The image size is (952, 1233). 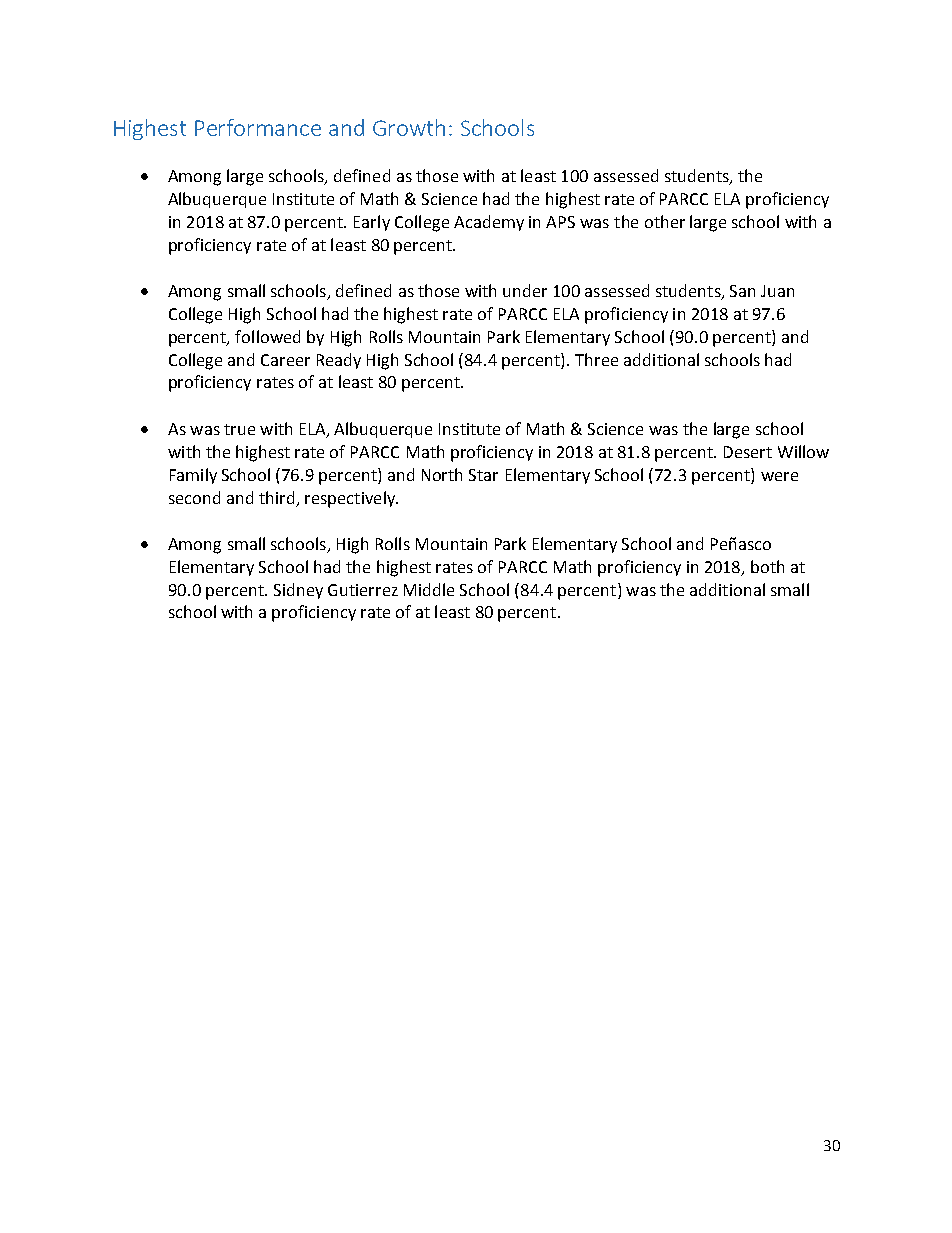 I want to click on Sidney, so click(x=298, y=591).
